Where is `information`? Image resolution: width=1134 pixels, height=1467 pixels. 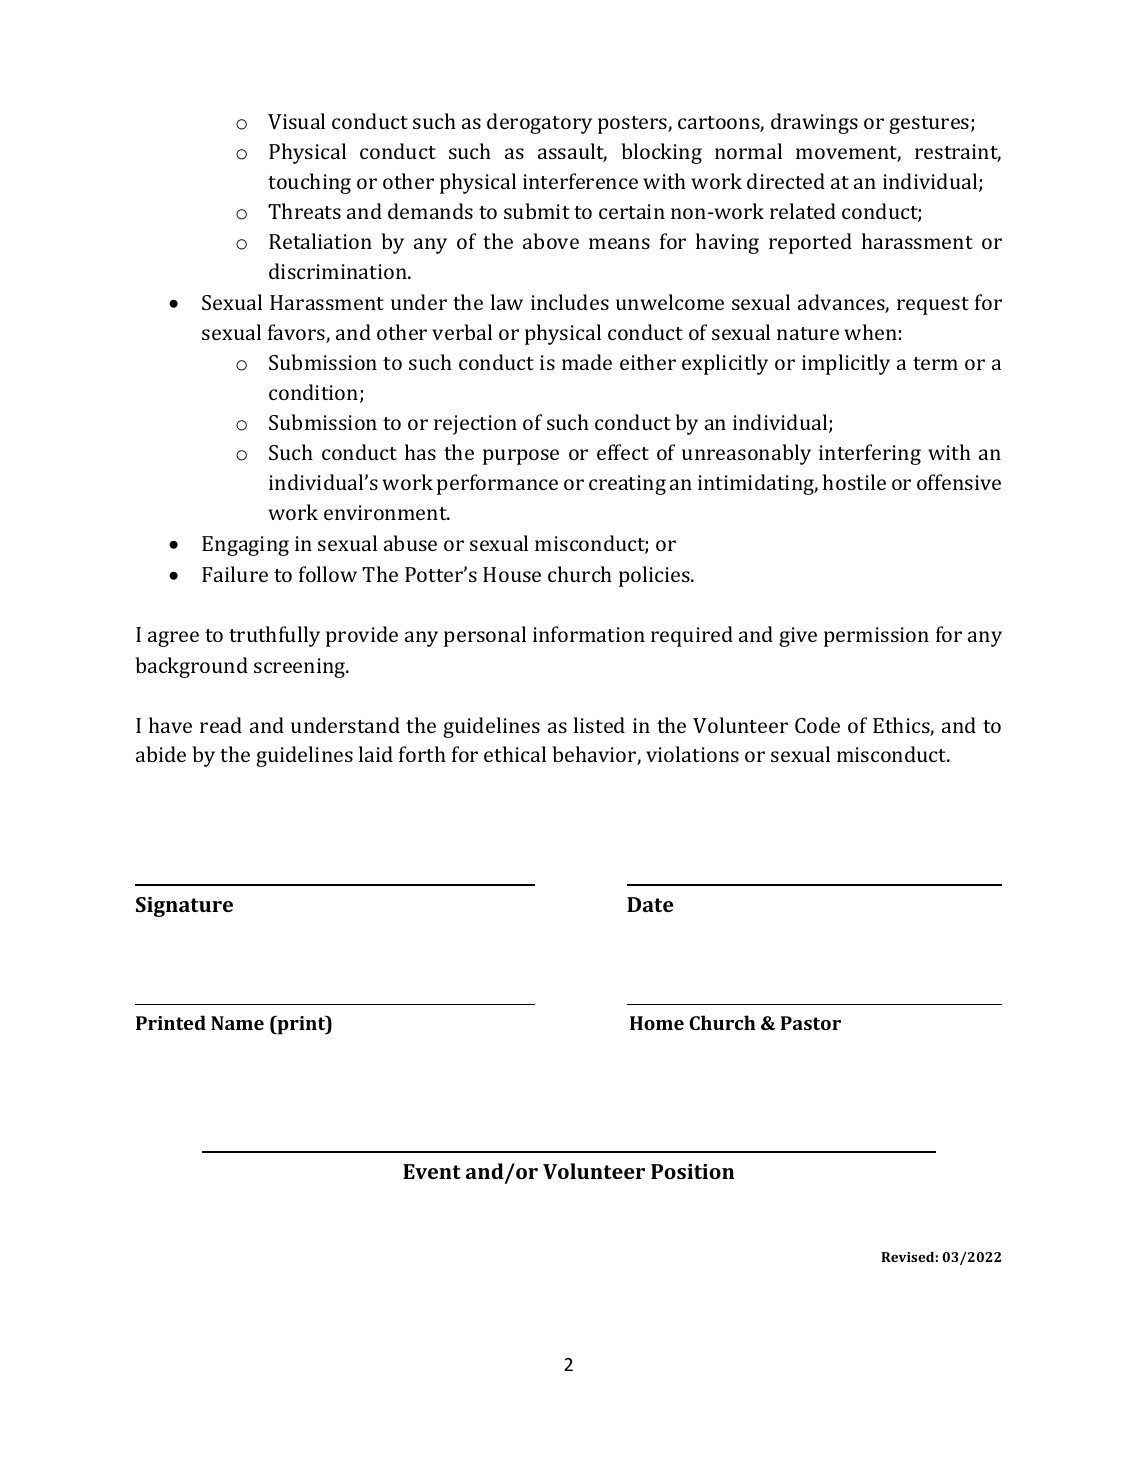
information is located at coordinates (589, 634).
